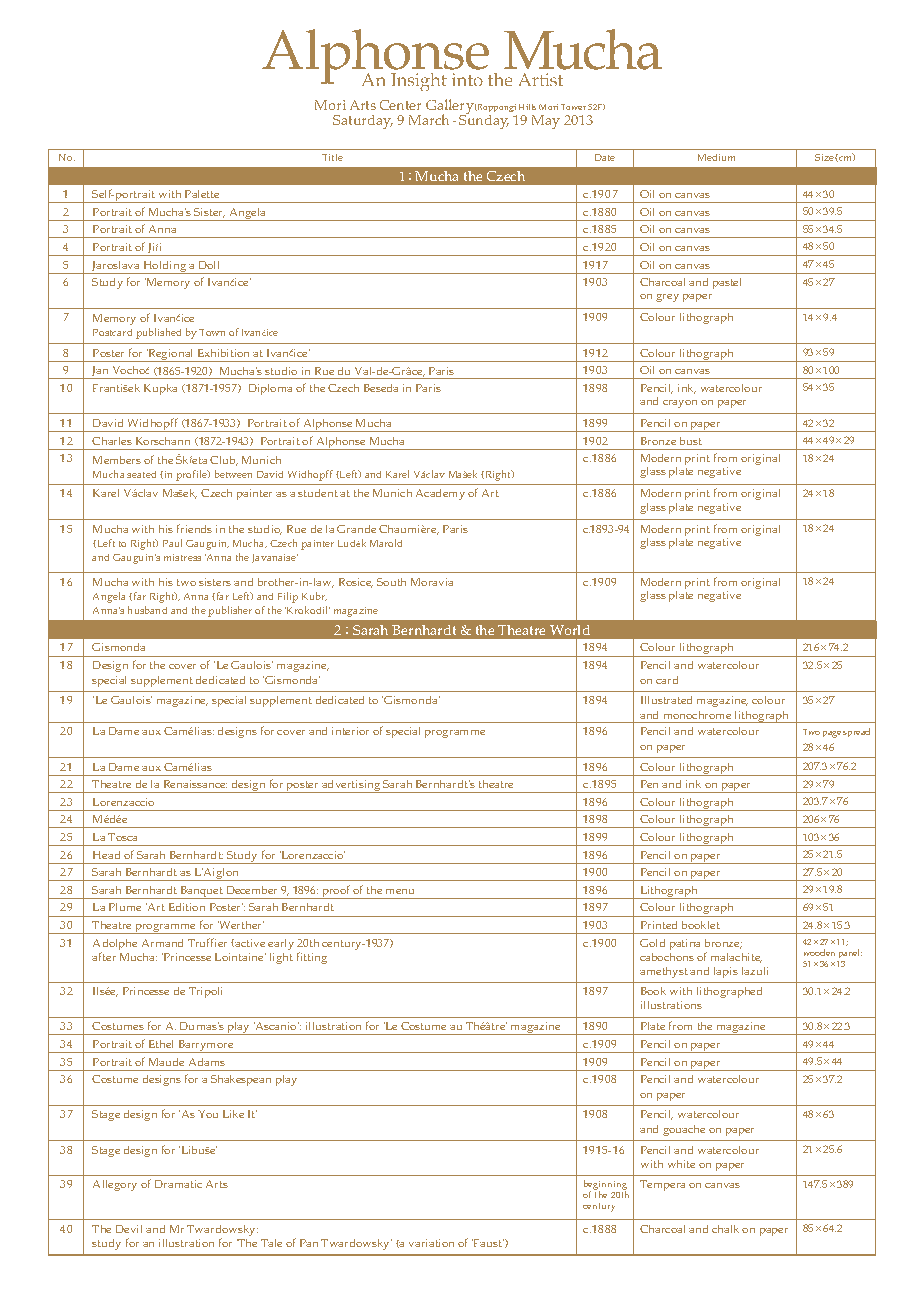 The image size is (924, 1308). What do you see at coordinates (194, 528) in the page?
I see `friends` at bounding box center [194, 528].
